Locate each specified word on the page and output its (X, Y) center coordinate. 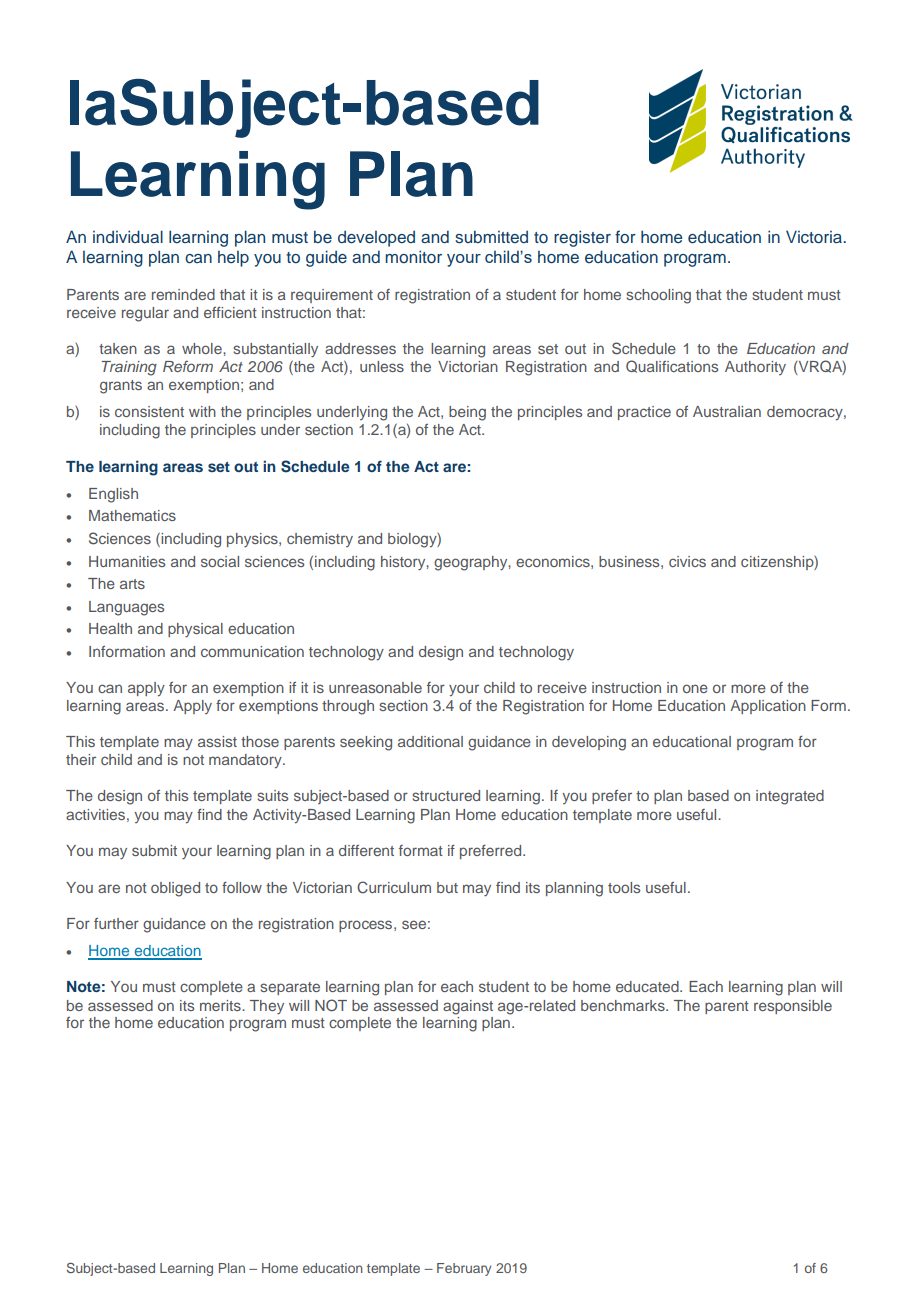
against (468, 1007)
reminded (183, 294)
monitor (413, 256)
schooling (658, 296)
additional (430, 741)
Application (768, 707)
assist (217, 741)
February (464, 1269)
